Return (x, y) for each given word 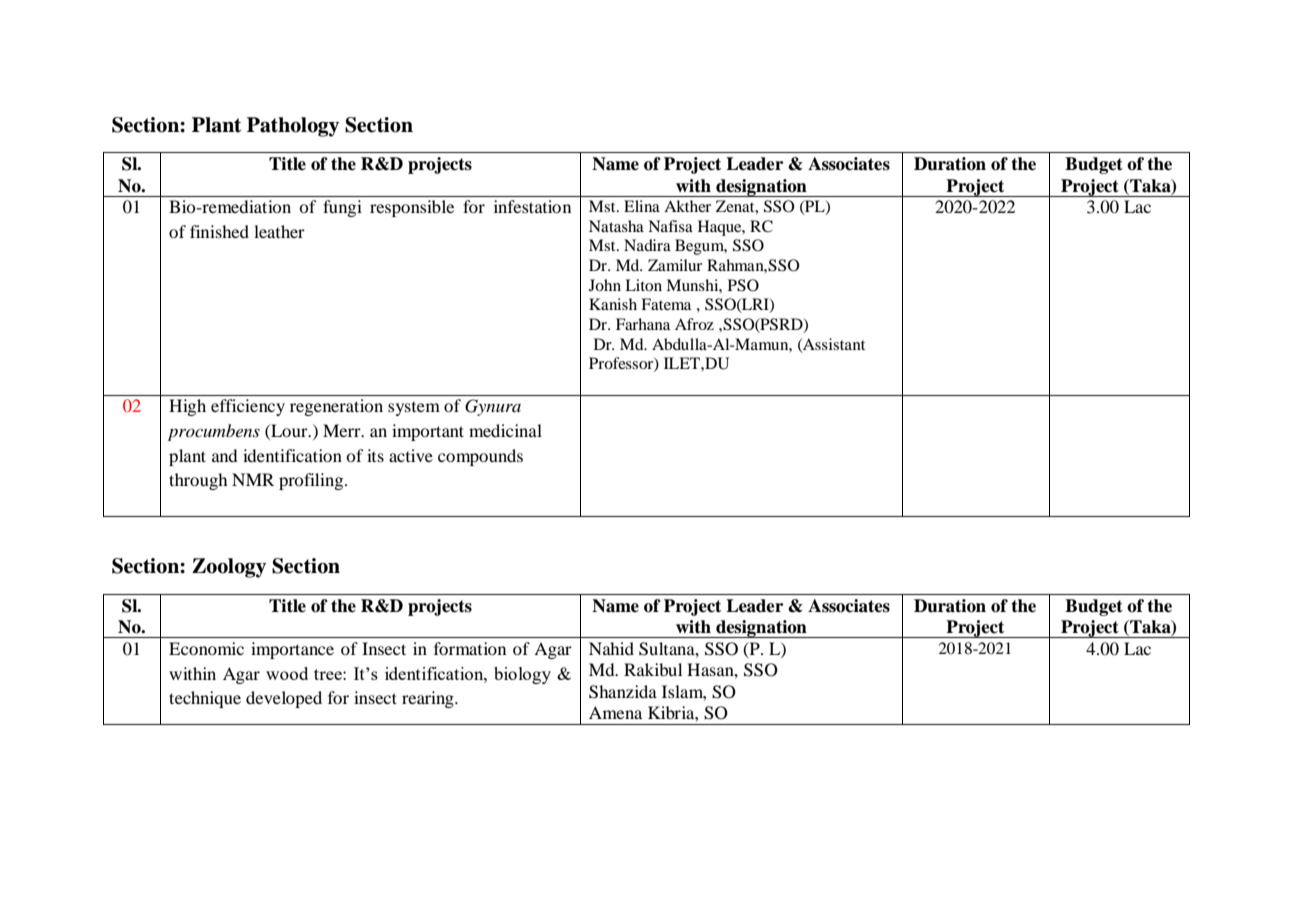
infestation (532, 206)
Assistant (833, 345)
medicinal (505, 430)
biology (522, 675)
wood (287, 673)
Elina (642, 206)
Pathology (293, 127)
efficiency (248, 407)
